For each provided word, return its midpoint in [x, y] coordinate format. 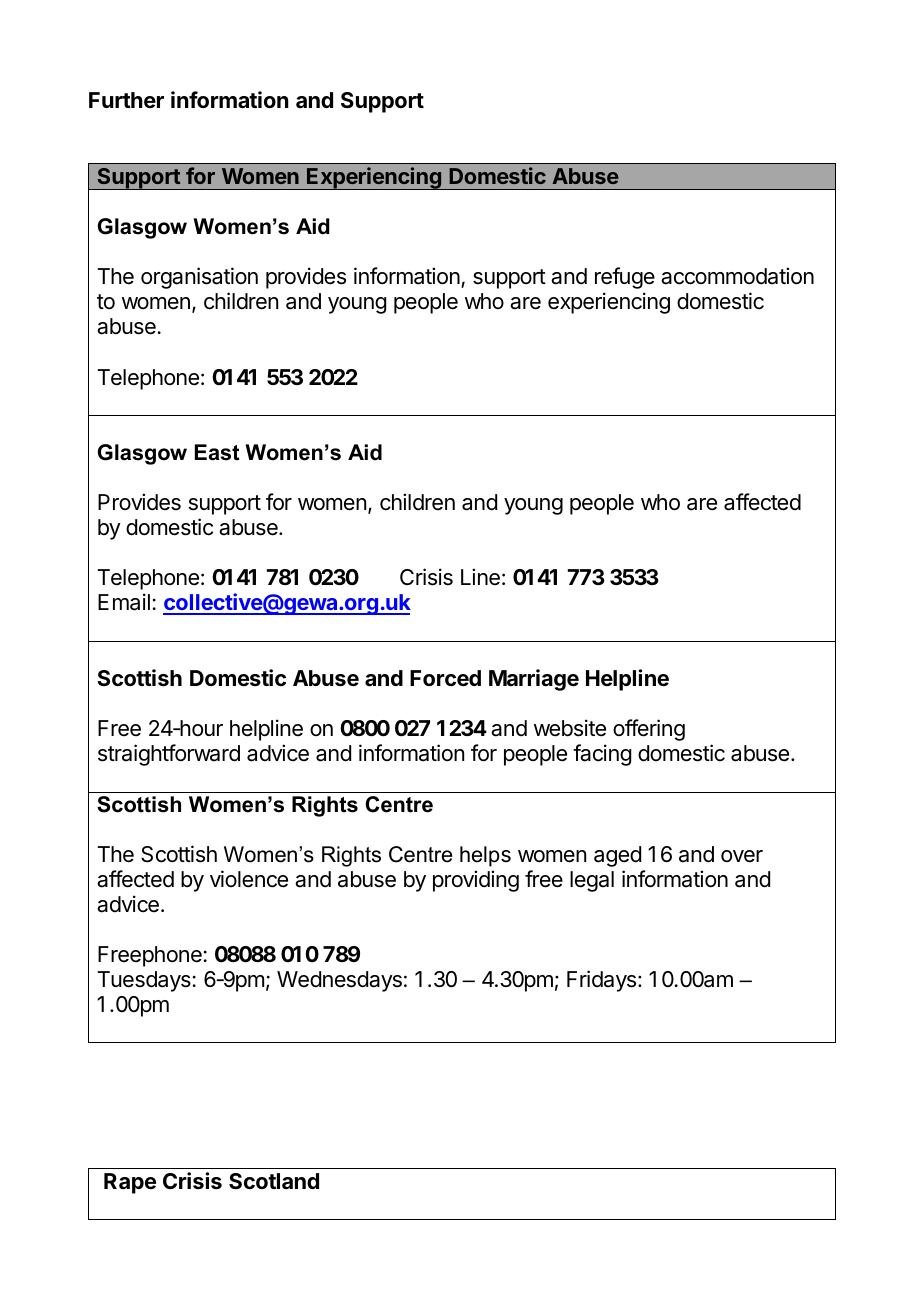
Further [126, 100]
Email [124, 602]
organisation [199, 278]
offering [649, 730]
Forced [445, 678]
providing [476, 881]
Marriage [534, 680]
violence [249, 879]
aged [617, 856]
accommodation [737, 276]
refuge [625, 278]
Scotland [274, 1181]
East [217, 452]
